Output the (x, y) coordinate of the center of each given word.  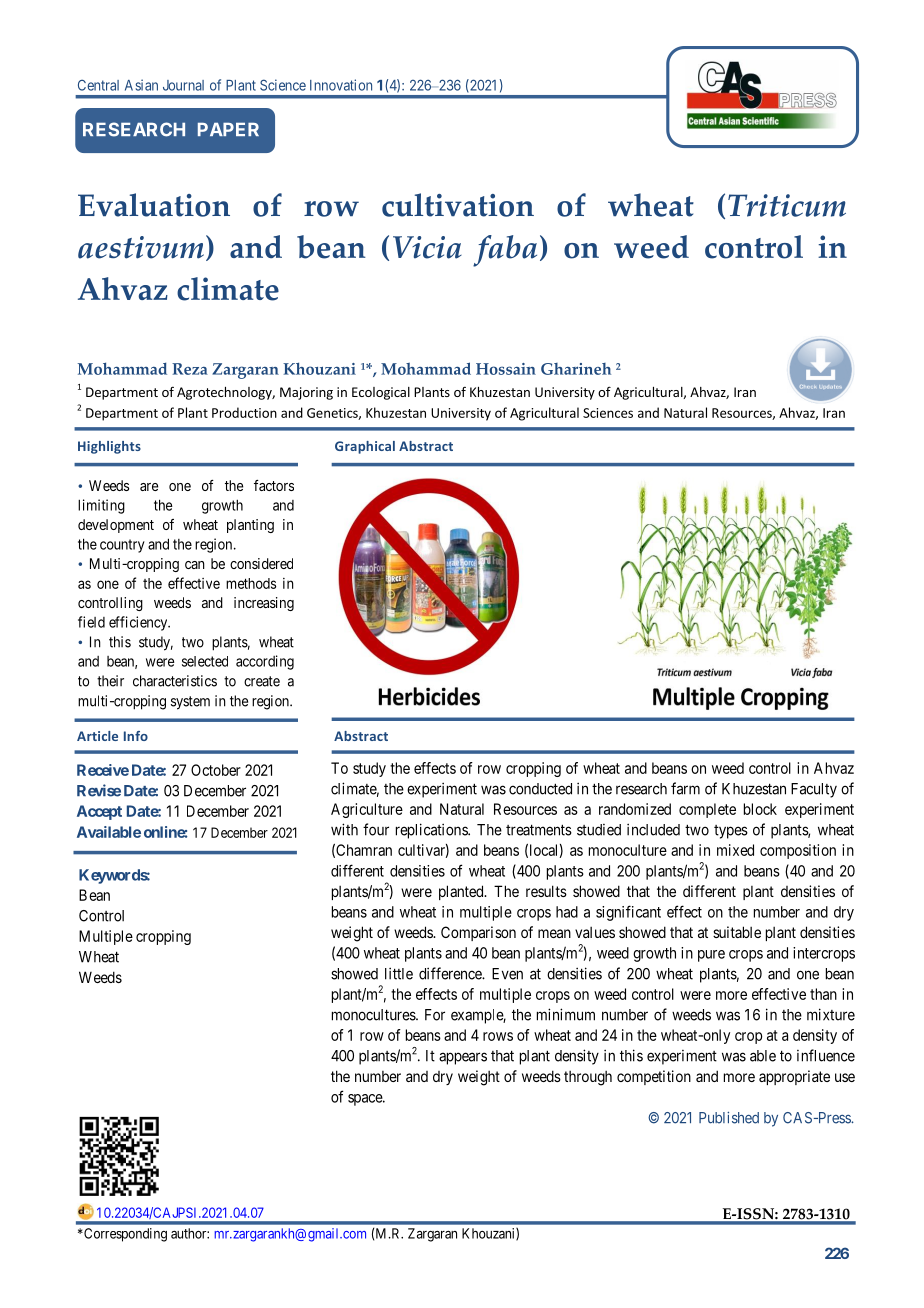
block (760, 809)
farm (685, 788)
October (216, 770)
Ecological (381, 393)
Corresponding (124, 1235)
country (122, 546)
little (399, 973)
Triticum (787, 205)
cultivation (458, 205)
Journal (183, 85)
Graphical (365, 447)
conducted (540, 789)
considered (261, 563)
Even (507, 974)
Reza (190, 369)
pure (711, 956)
